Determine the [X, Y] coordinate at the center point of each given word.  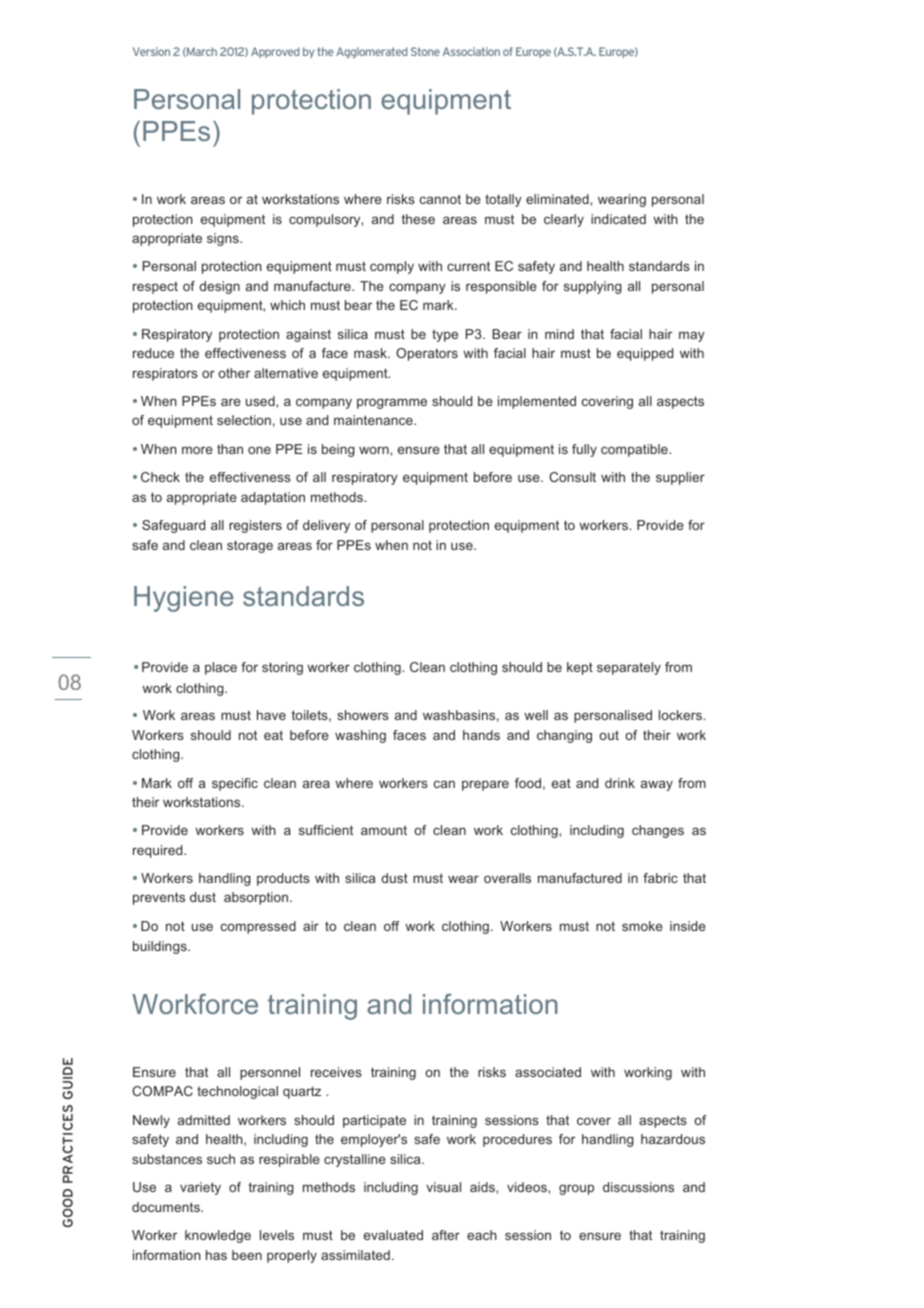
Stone [425, 51]
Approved [275, 52]
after [446, 1235]
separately [629, 668]
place [221, 668]
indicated [618, 219]
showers [363, 715]
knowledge [218, 1236]
